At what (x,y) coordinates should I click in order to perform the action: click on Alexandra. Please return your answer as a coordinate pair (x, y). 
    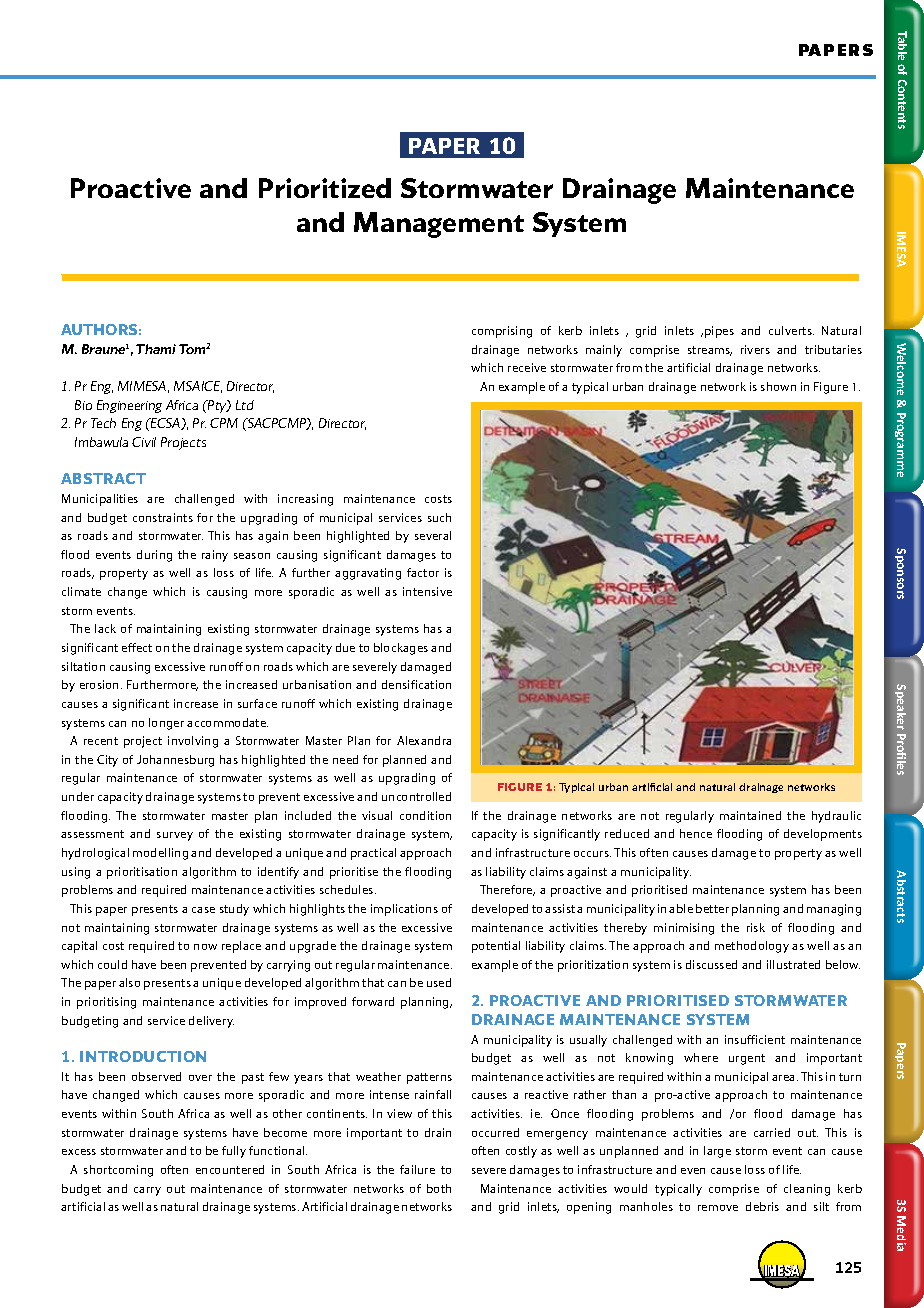
    Looking at the image, I should click on (424, 740).
